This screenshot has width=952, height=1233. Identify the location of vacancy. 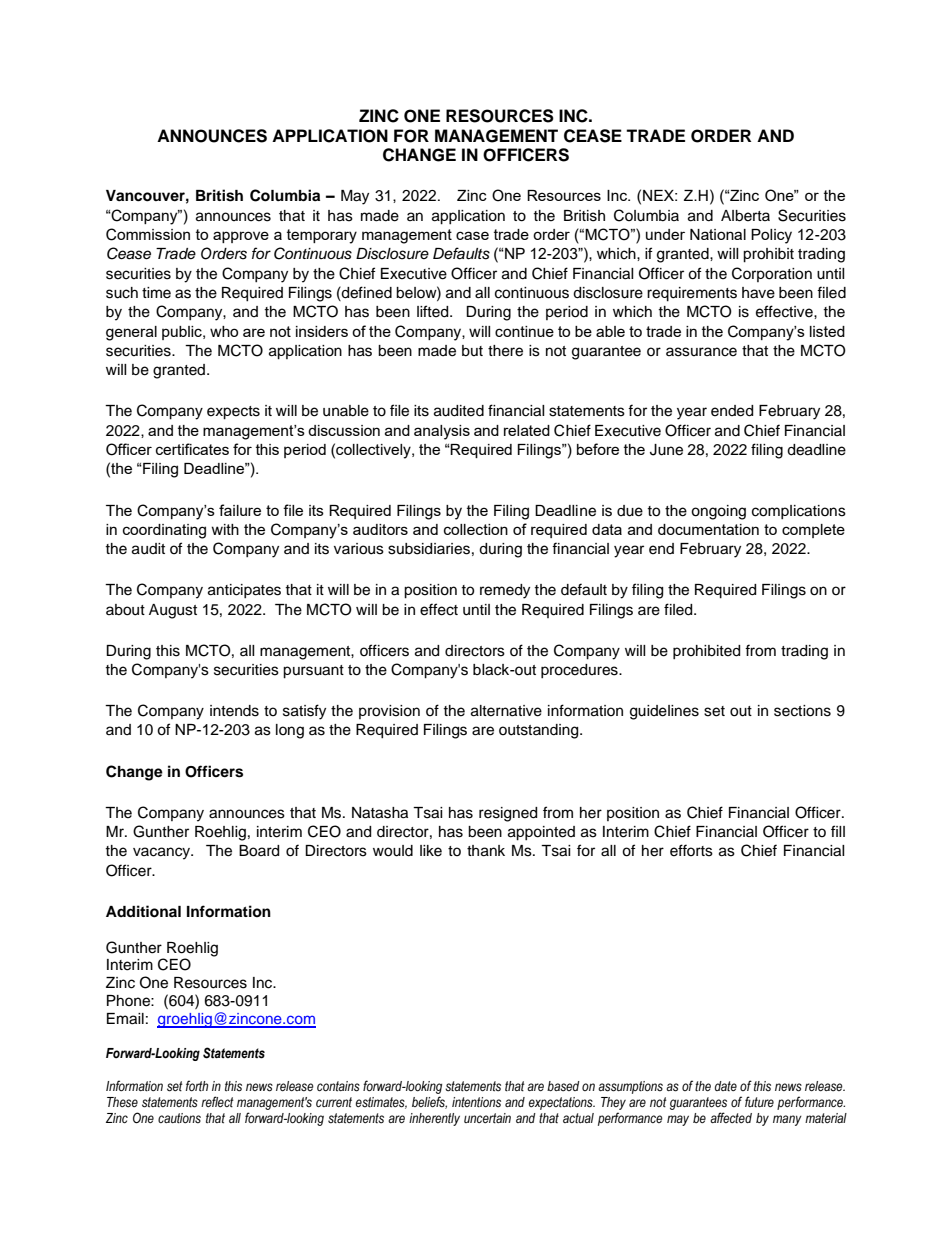
(163, 853).
